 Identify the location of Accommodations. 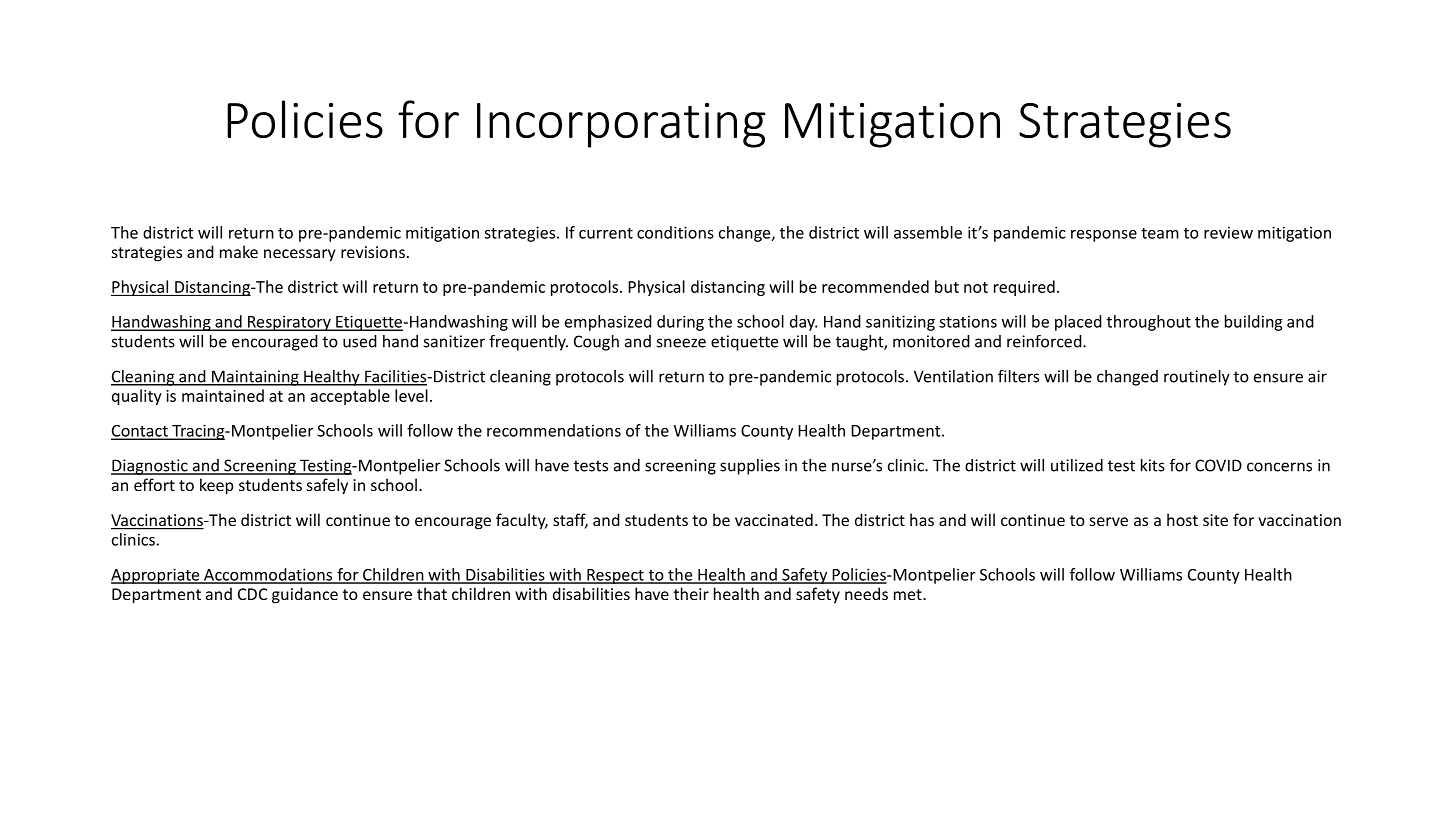
(268, 575).
